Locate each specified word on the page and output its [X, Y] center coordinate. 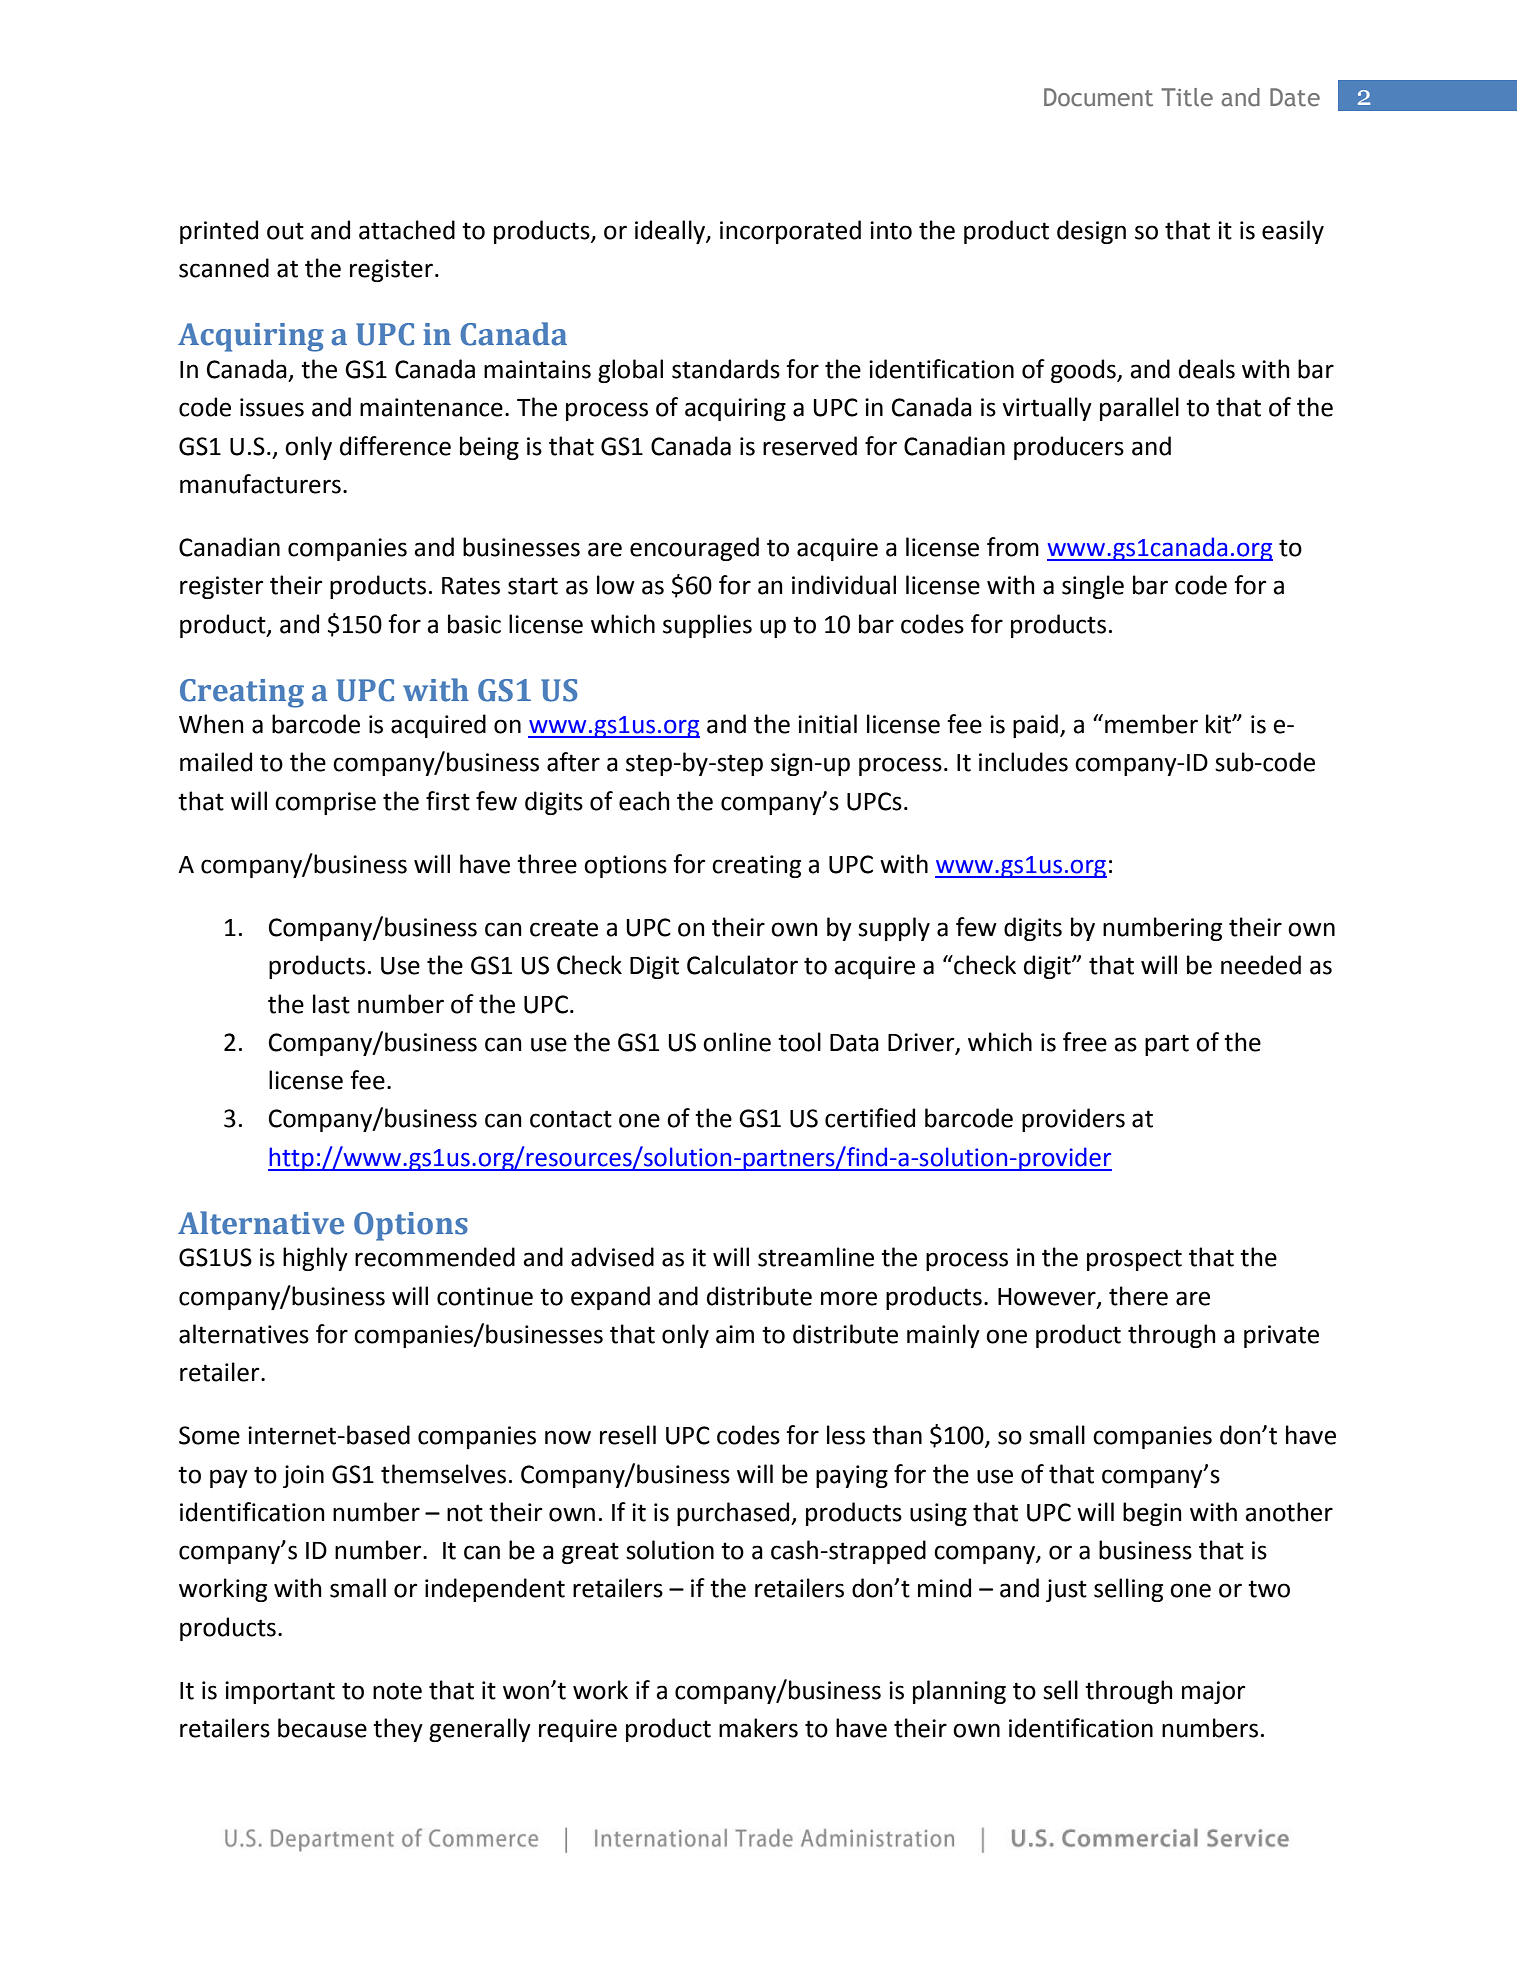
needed [1261, 965]
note [397, 1691]
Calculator [742, 965]
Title [1187, 97]
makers [758, 1728]
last [331, 1004]
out [285, 231]
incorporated [790, 232]
